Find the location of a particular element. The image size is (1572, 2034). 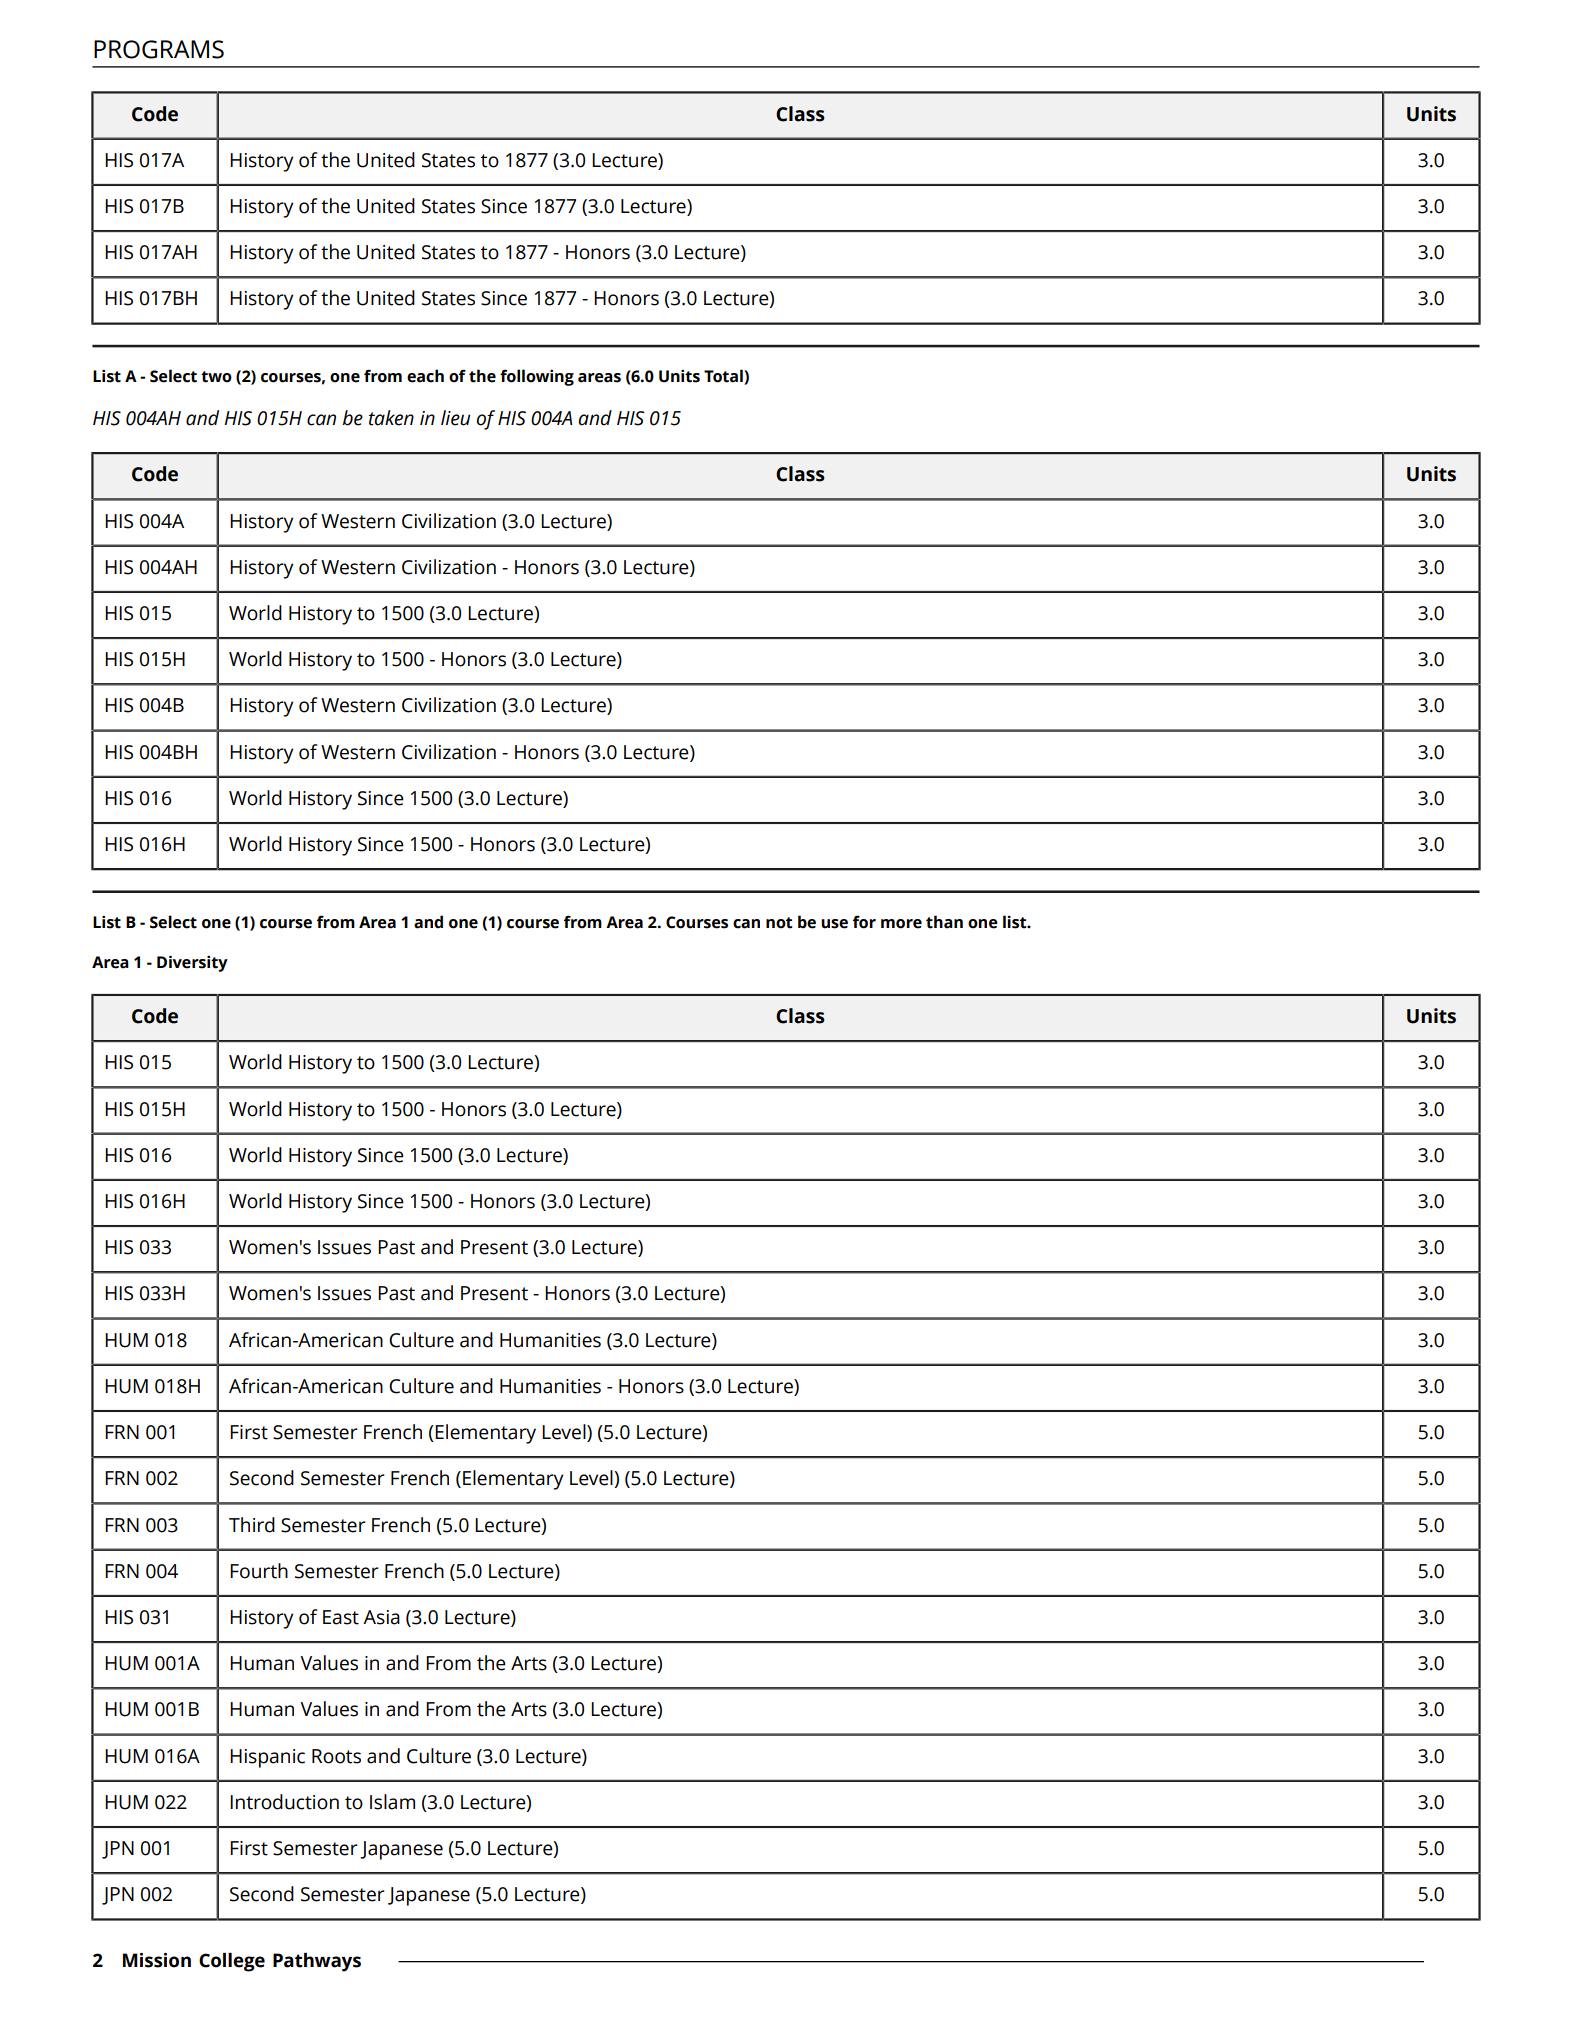

Islam is located at coordinates (392, 1802).
